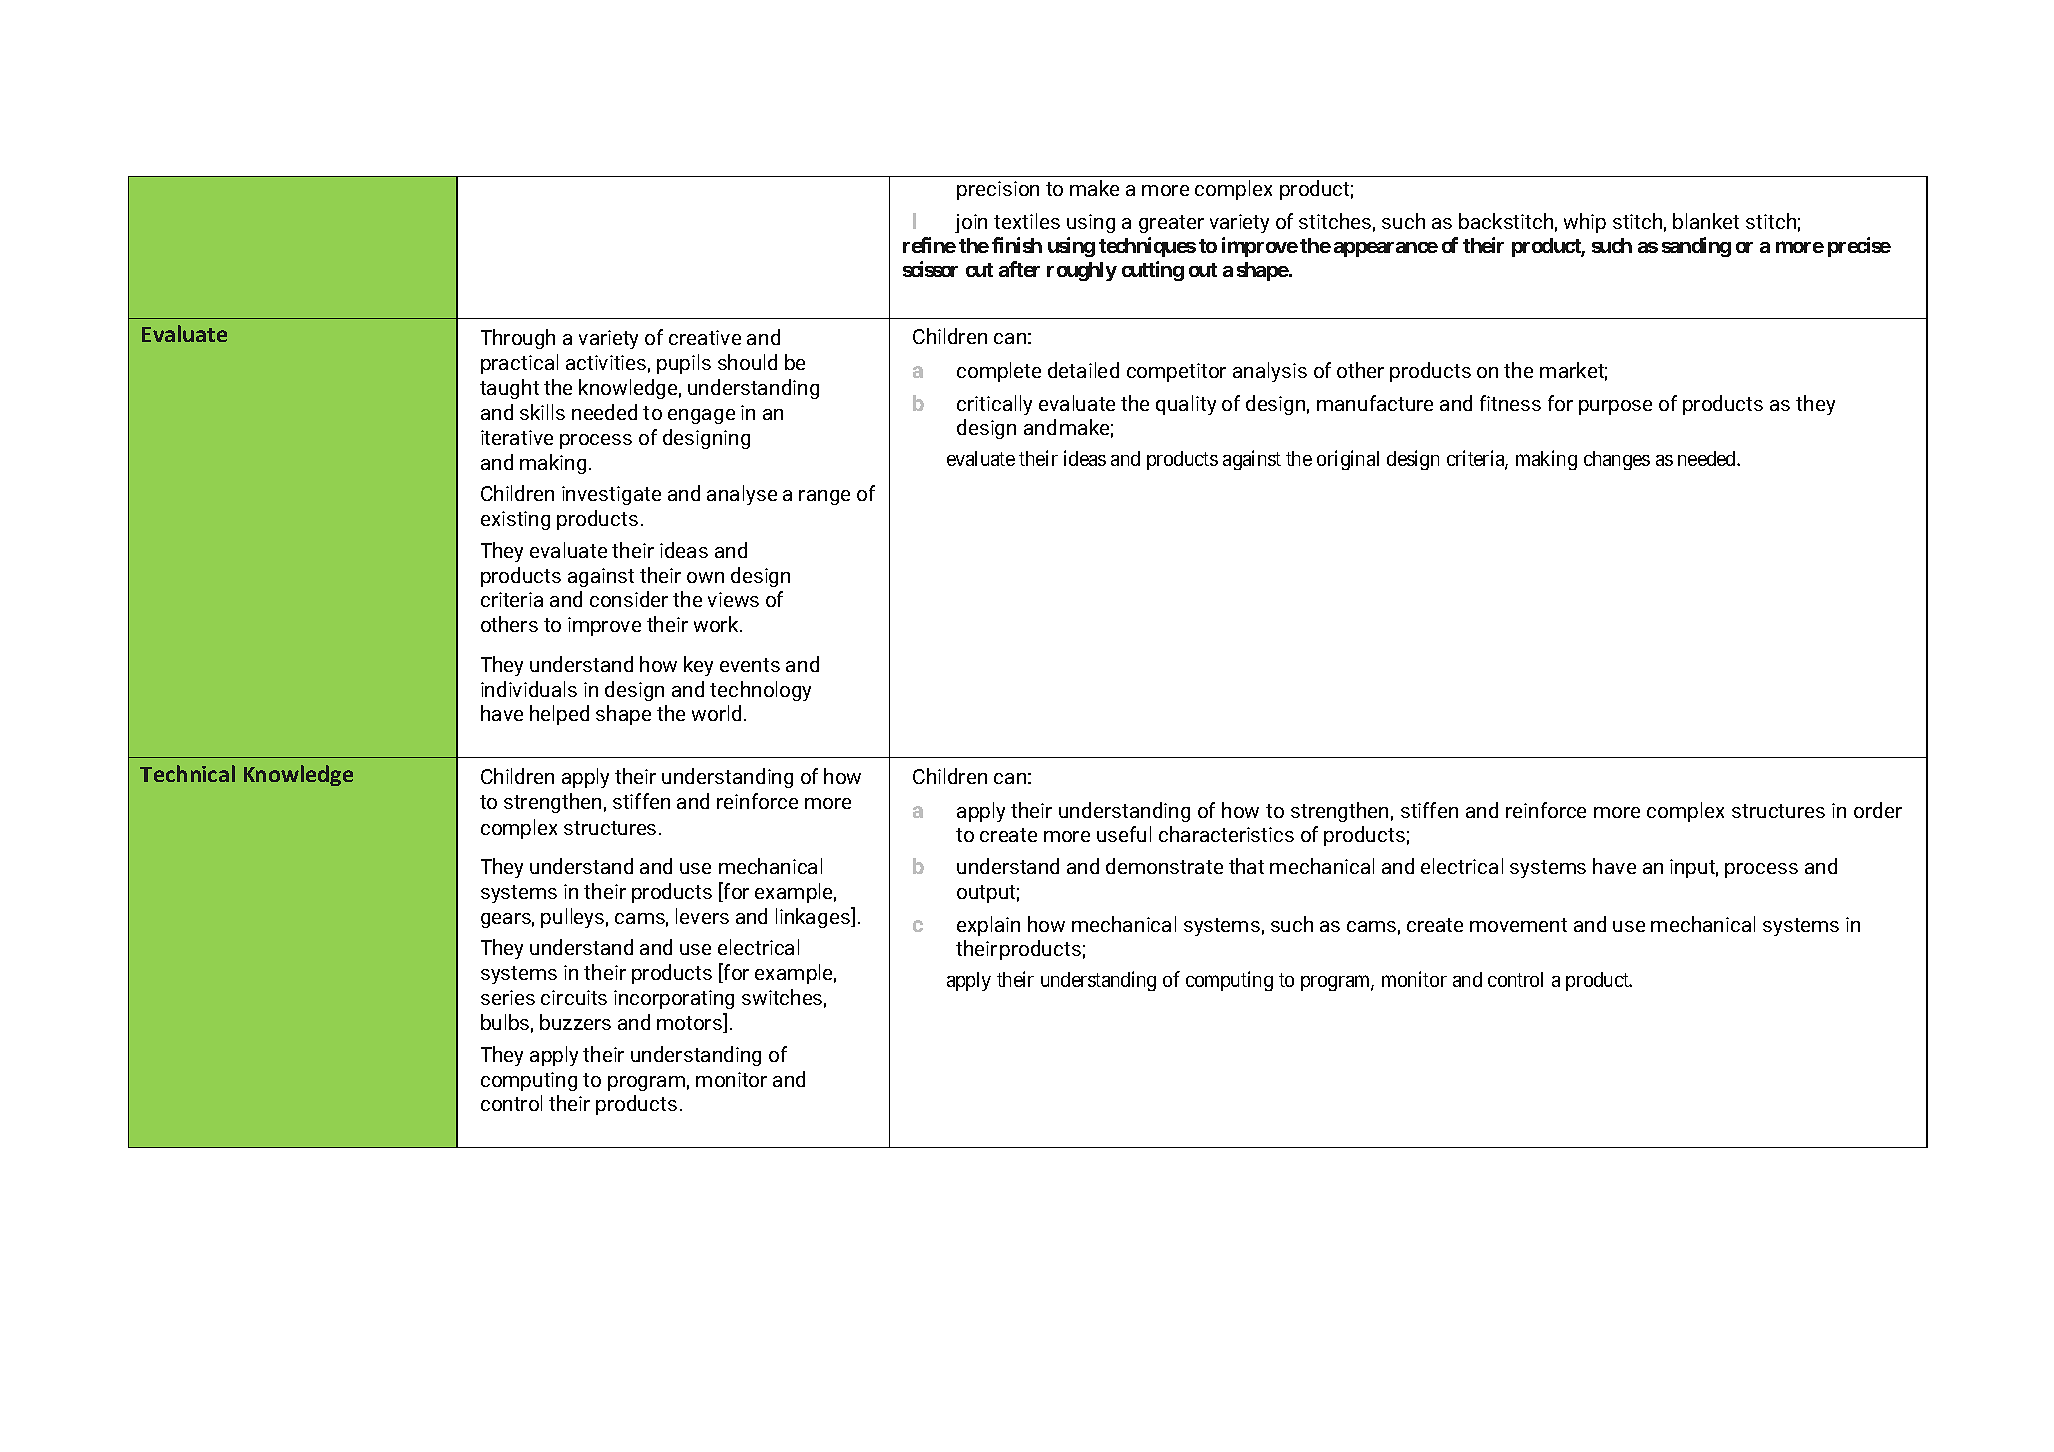 This page has width=2054, height=1452. Describe the element at coordinates (518, 339) in the page. I see `Through` at that location.
